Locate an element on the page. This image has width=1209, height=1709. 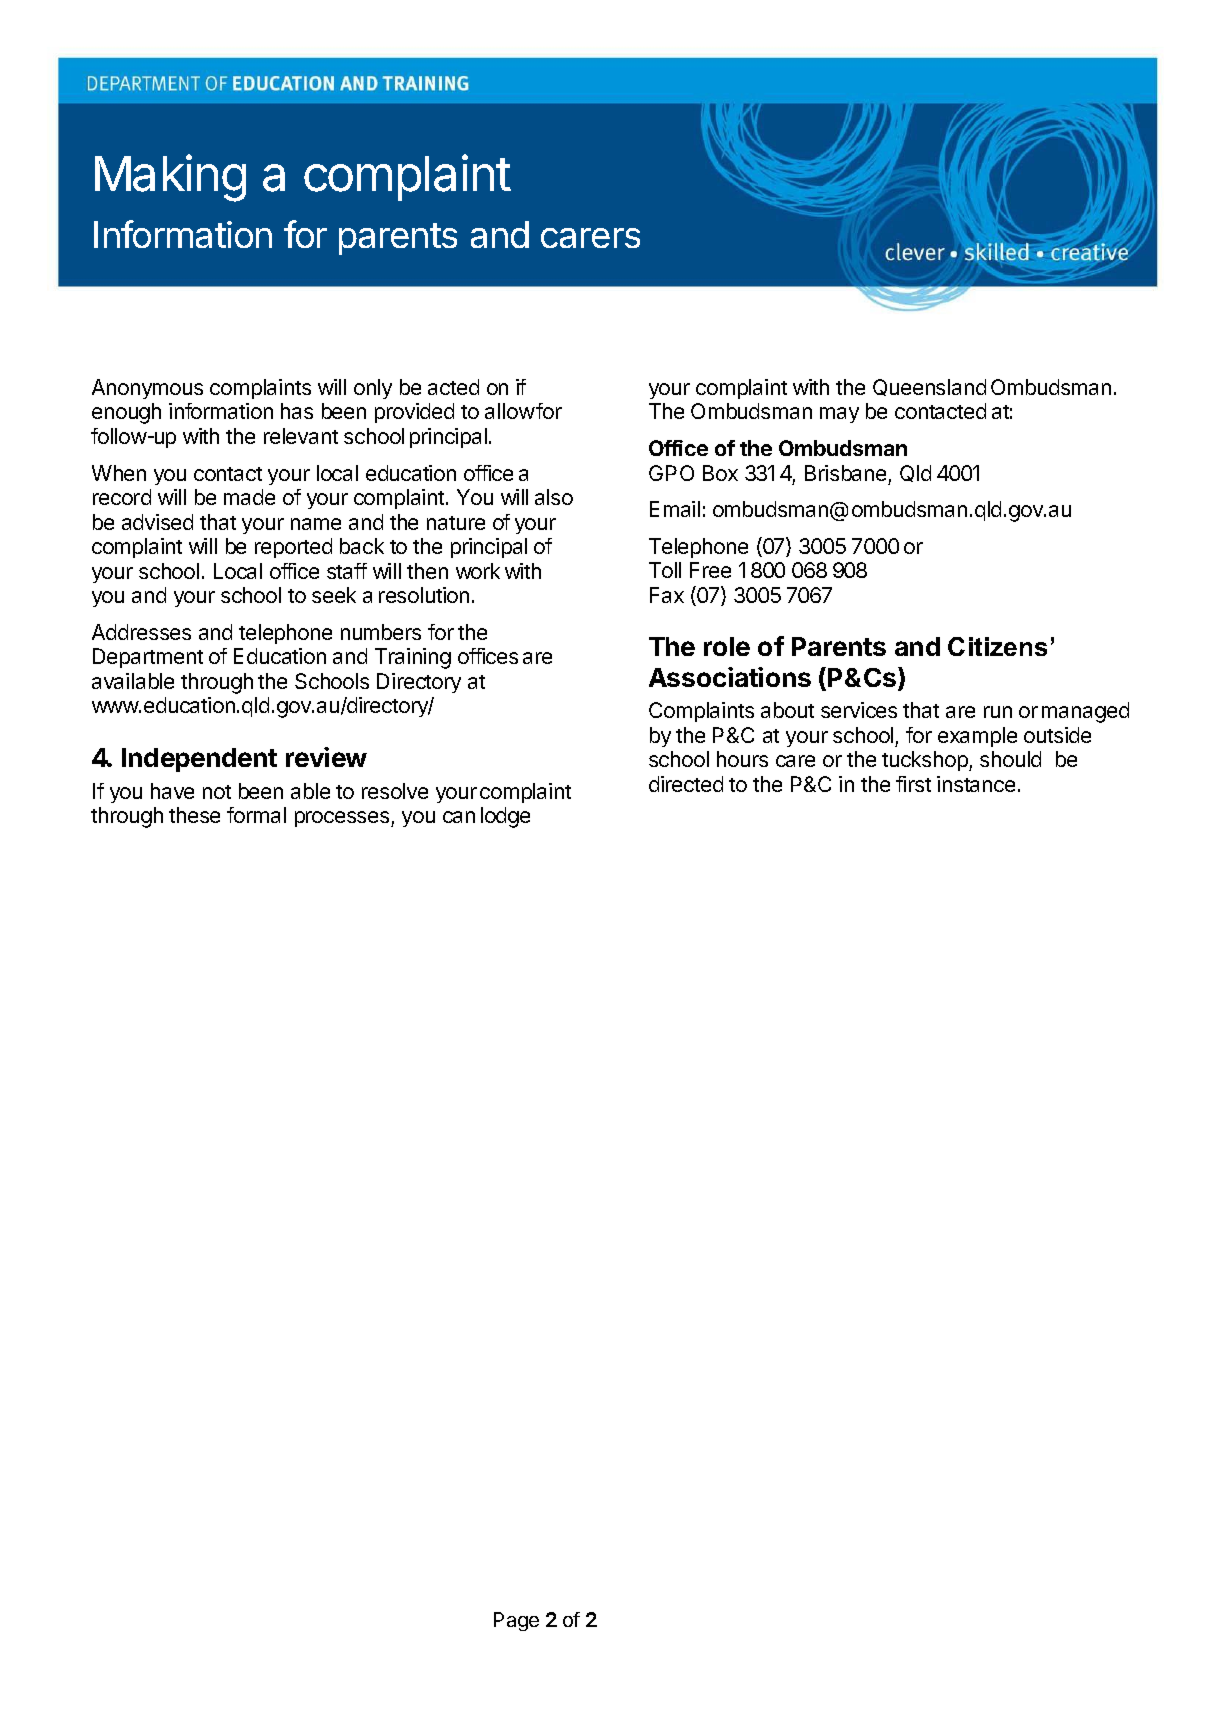
processes is located at coordinates (343, 819).
